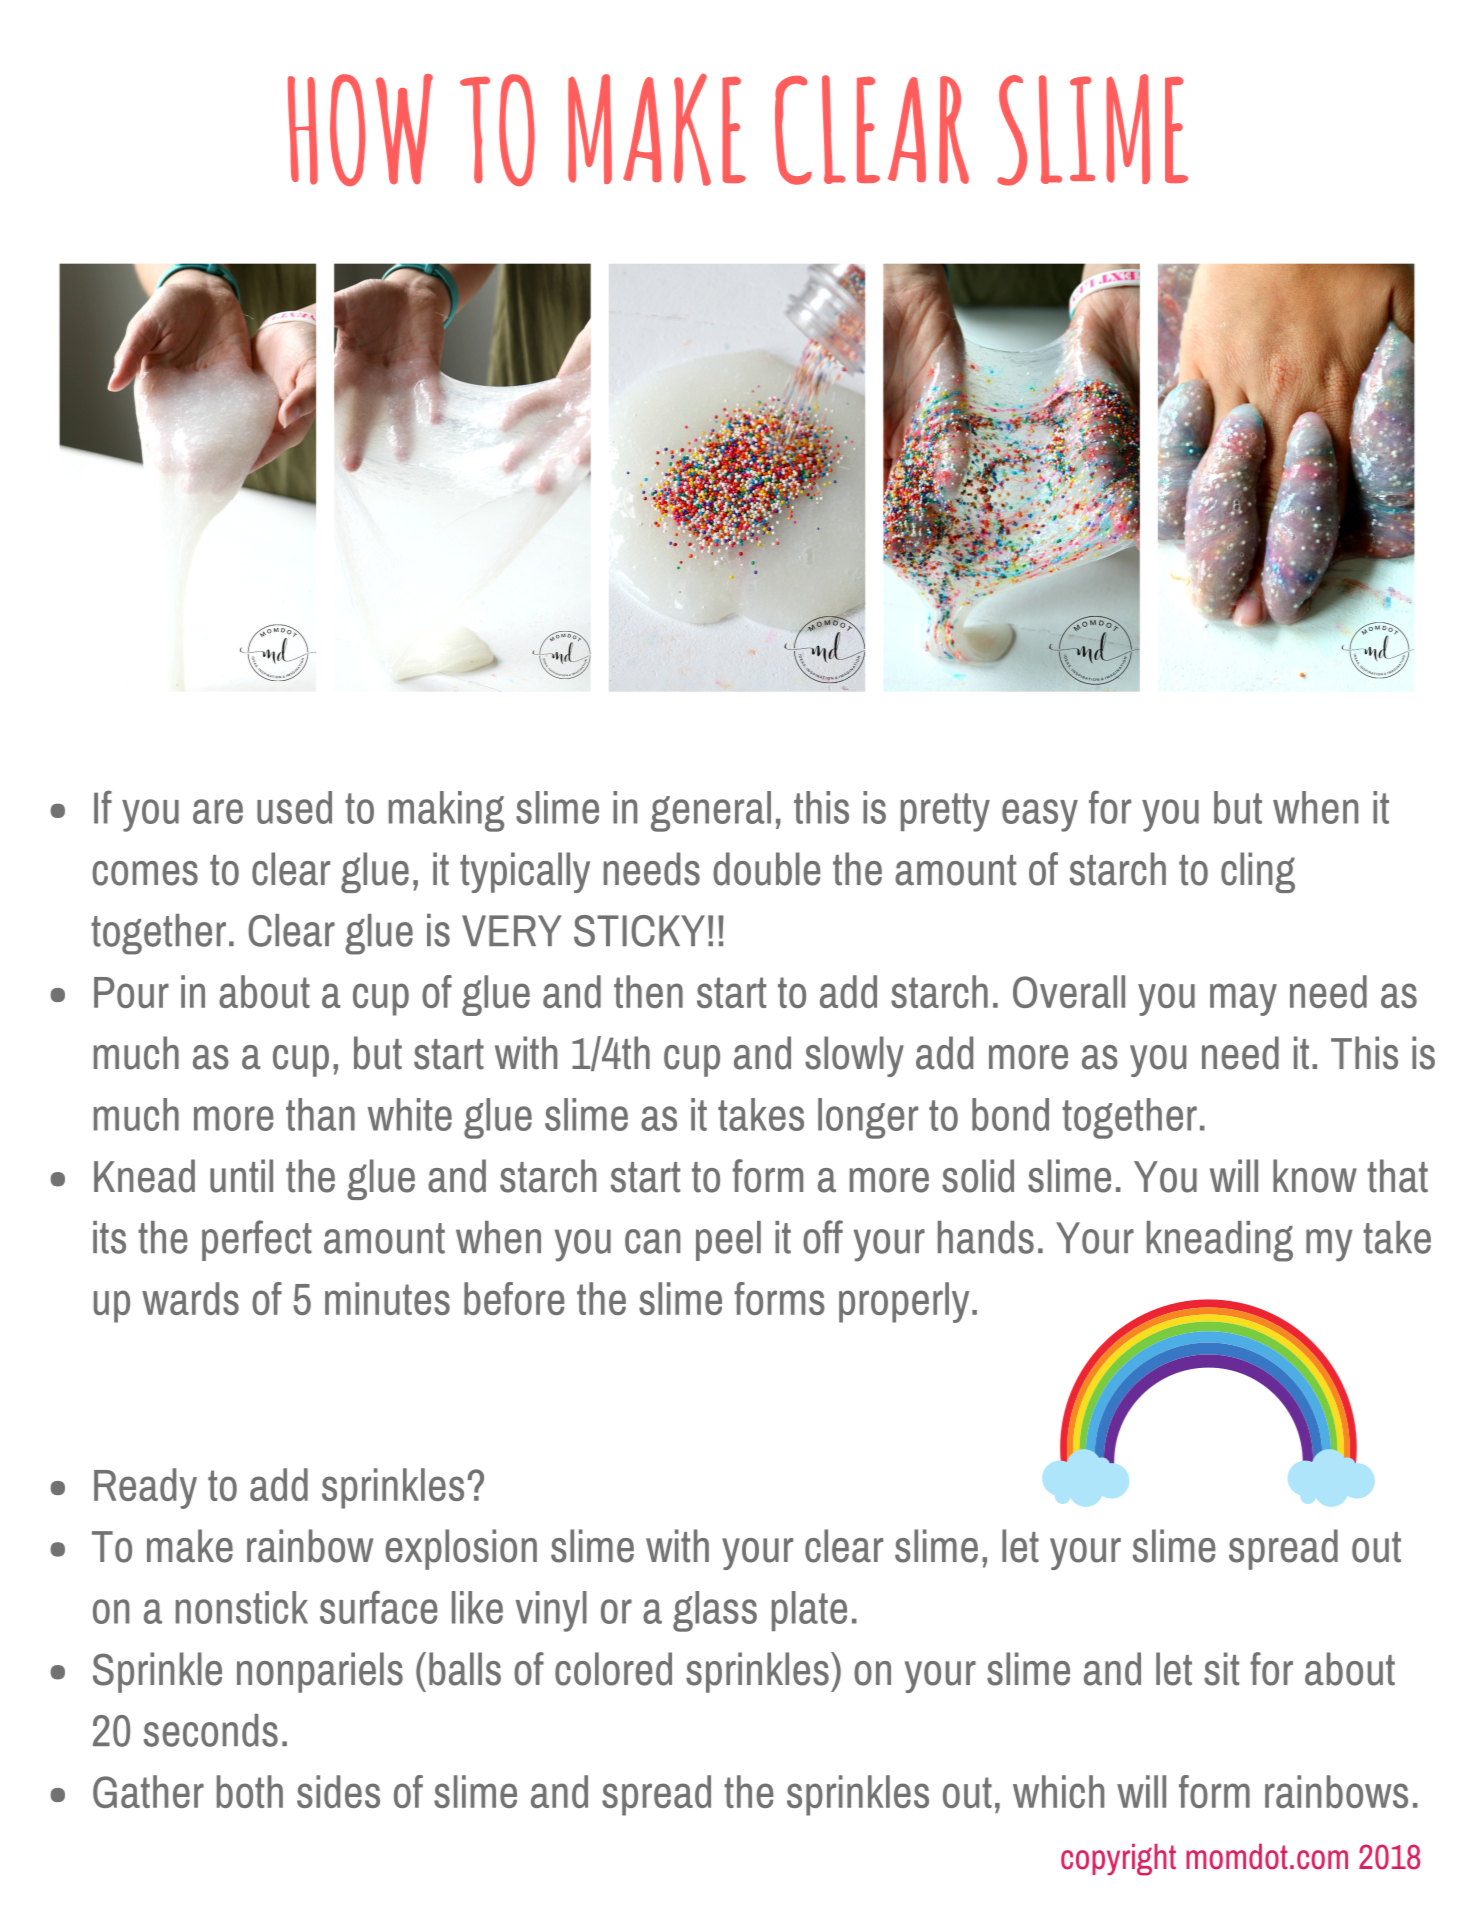  Describe the element at coordinates (711, 811) in the screenshot. I see `general` at that location.
